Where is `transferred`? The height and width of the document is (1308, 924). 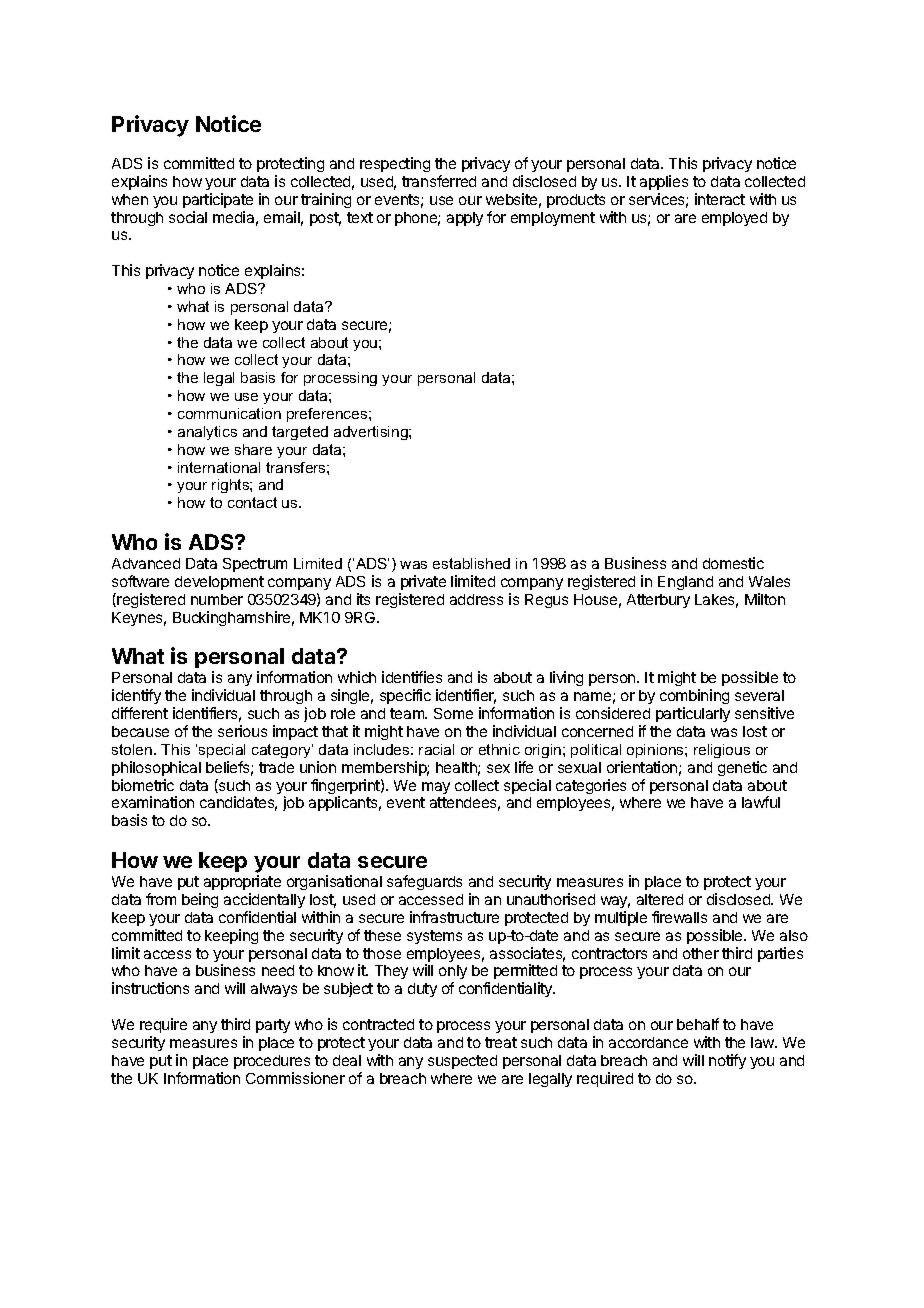
transferred is located at coordinates (439, 181).
